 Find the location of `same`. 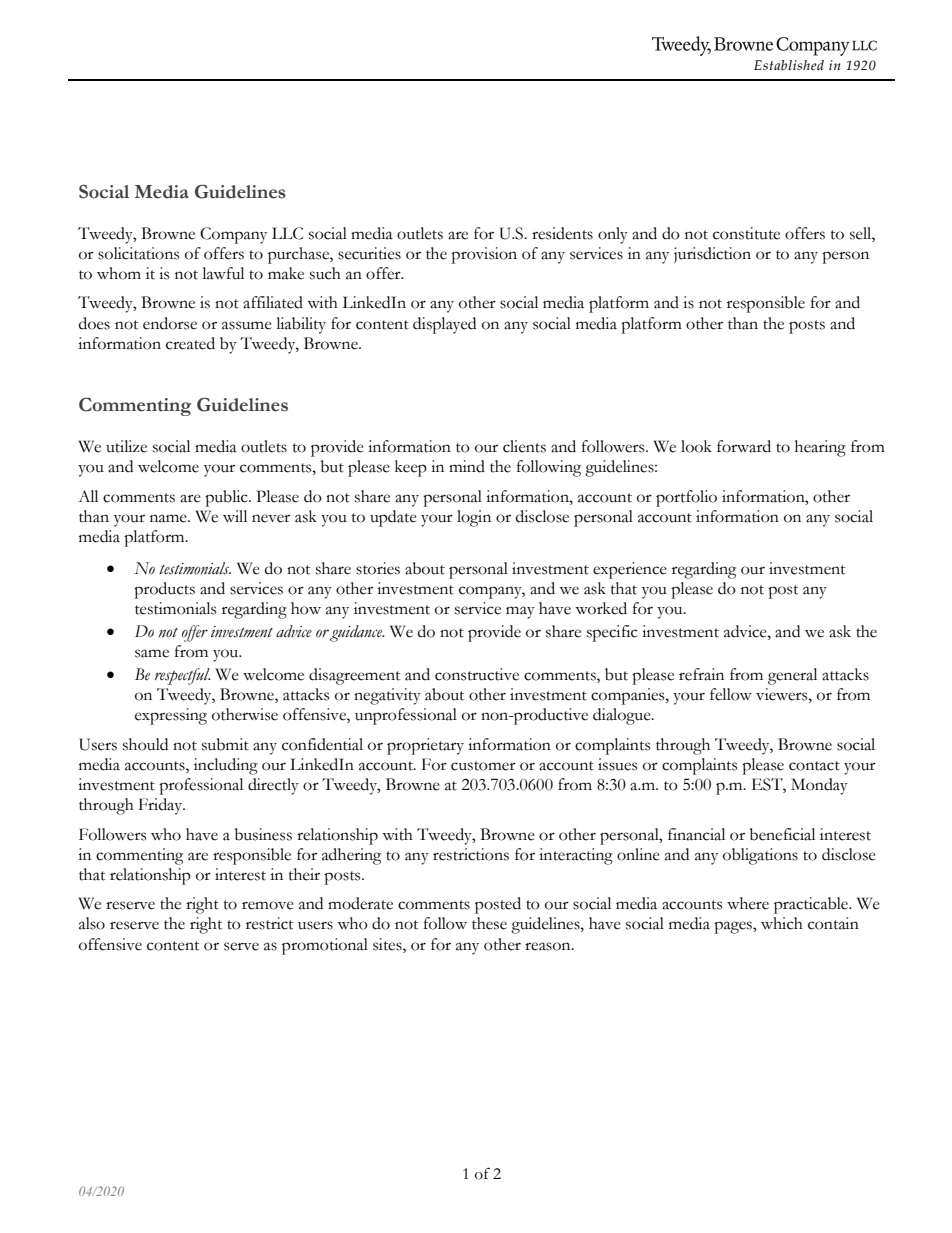

same is located at coordinates (152, 653).
